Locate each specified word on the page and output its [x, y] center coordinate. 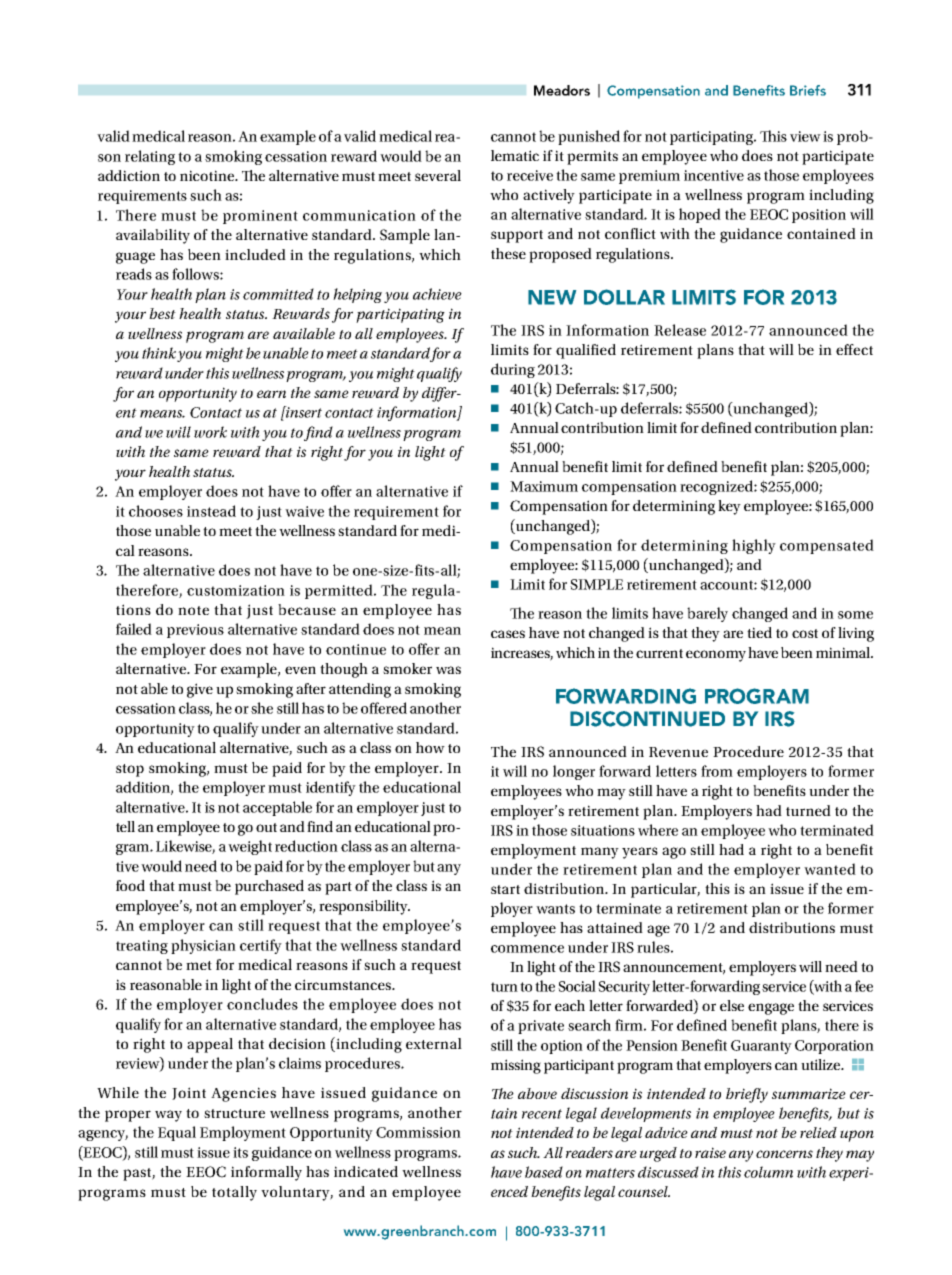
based [544, 1172]
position [819, 216]
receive [530, 175]
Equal [177, 1133]
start [505, 889]
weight [250, 847]
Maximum [544, 486]
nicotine [208, 175]
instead [211, 511]
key [729, 507]
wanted [830, 869]
